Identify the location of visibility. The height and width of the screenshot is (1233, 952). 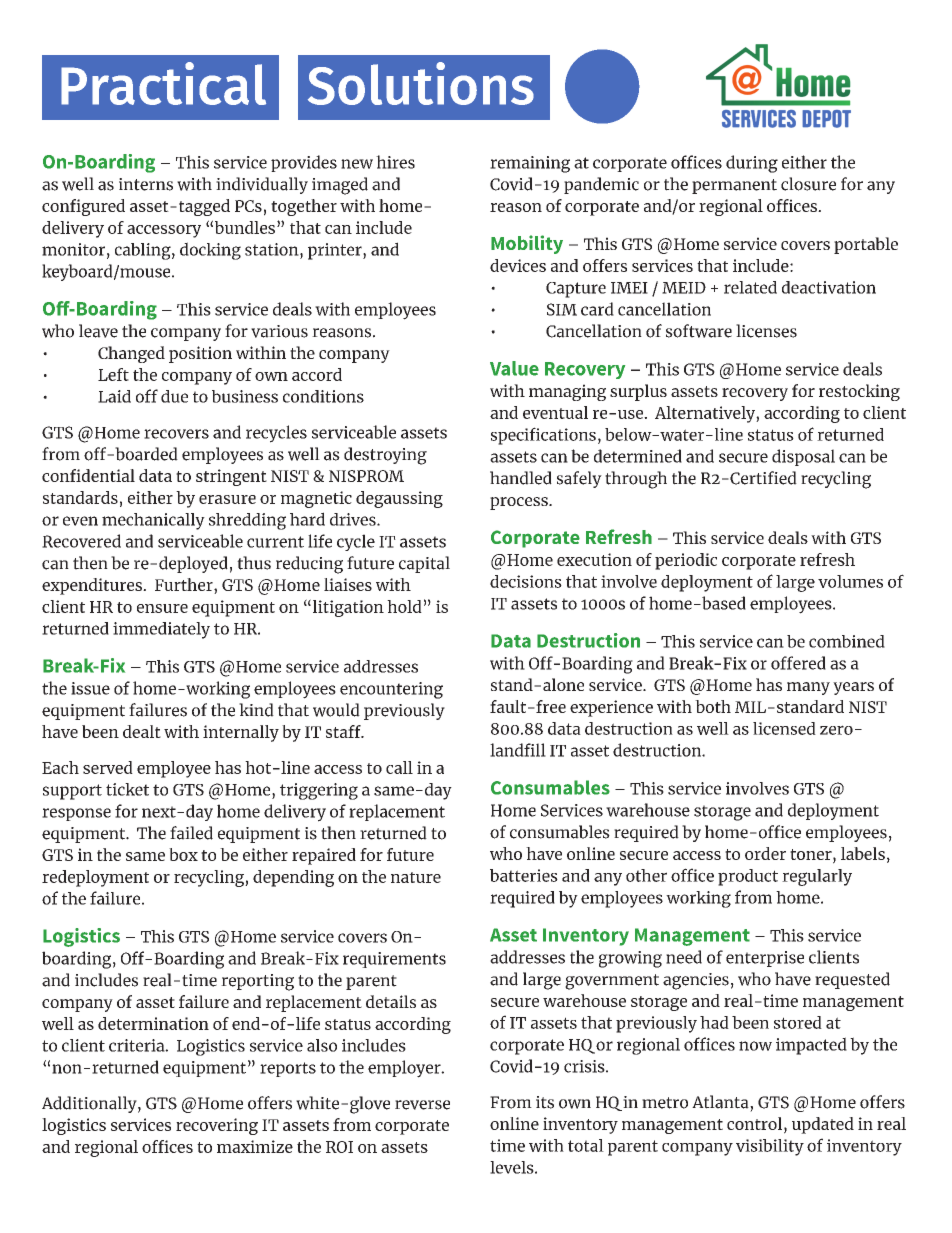
(770, 1147).
